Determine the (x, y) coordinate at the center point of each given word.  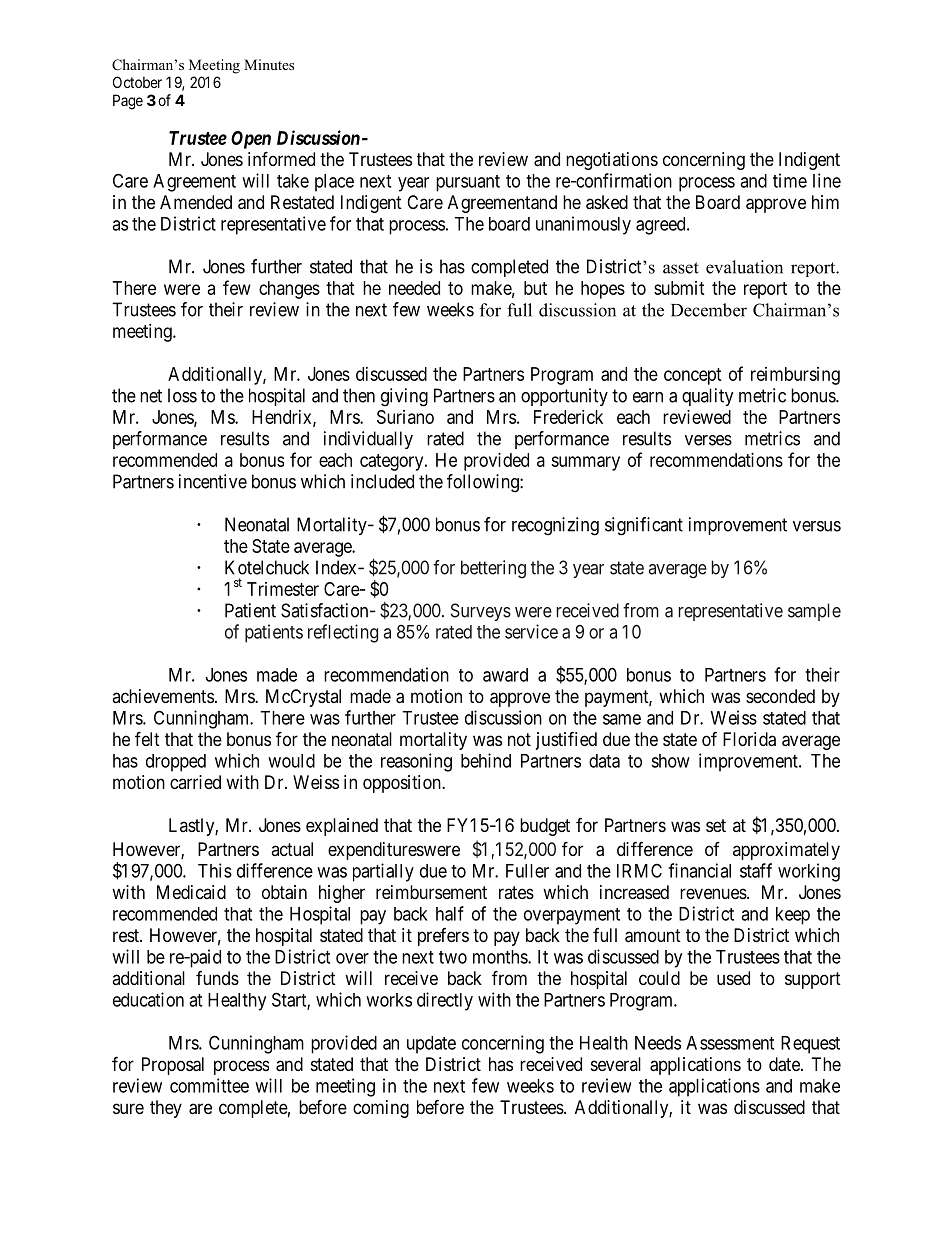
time (790, 180)
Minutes (269, 64)
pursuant (468, 183)
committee (209, 1085)
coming (381, 1109)
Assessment (730, 1043)
